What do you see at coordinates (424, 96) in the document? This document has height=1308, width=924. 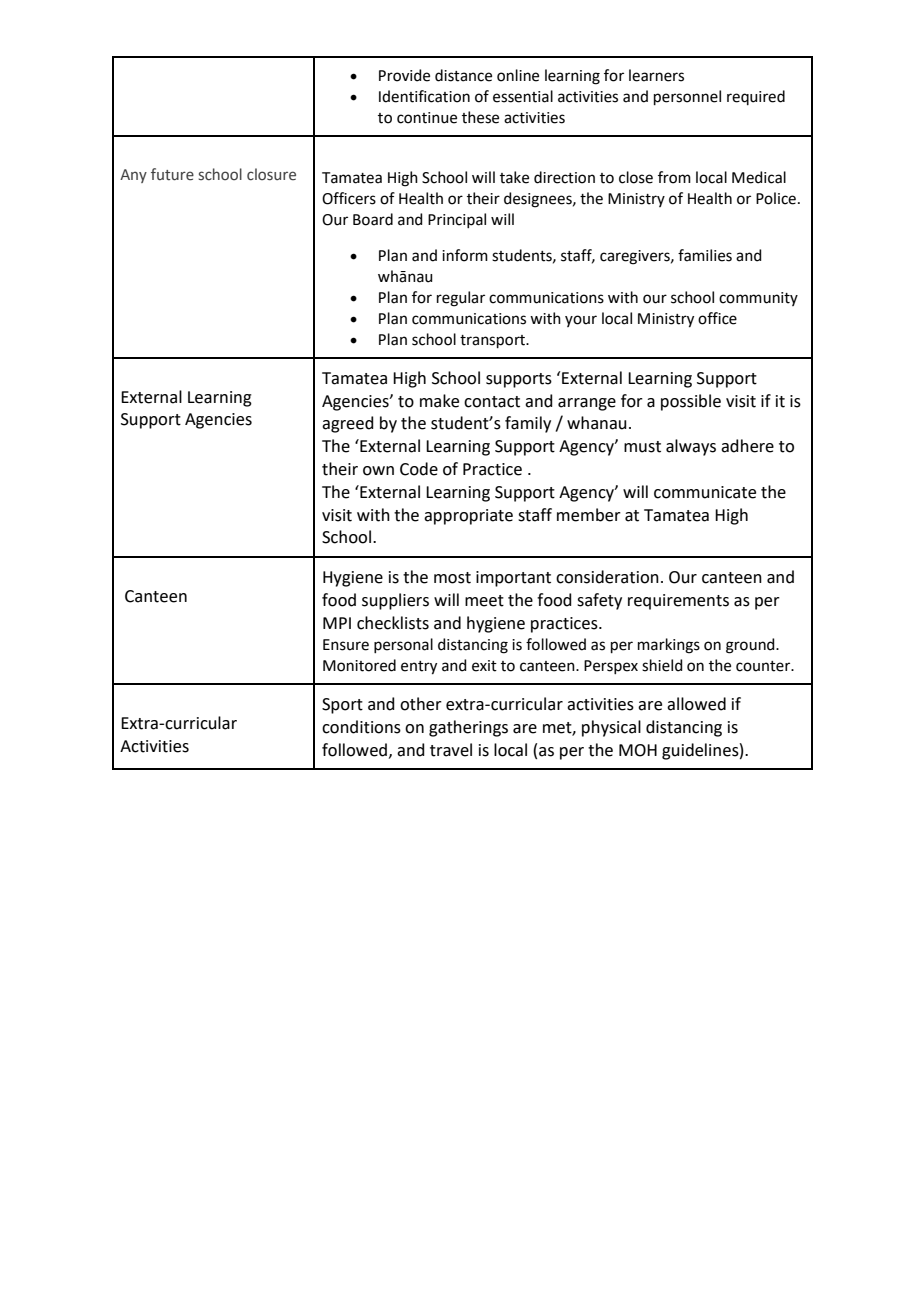 I see `Identification` at bounding box center [424, 96].
